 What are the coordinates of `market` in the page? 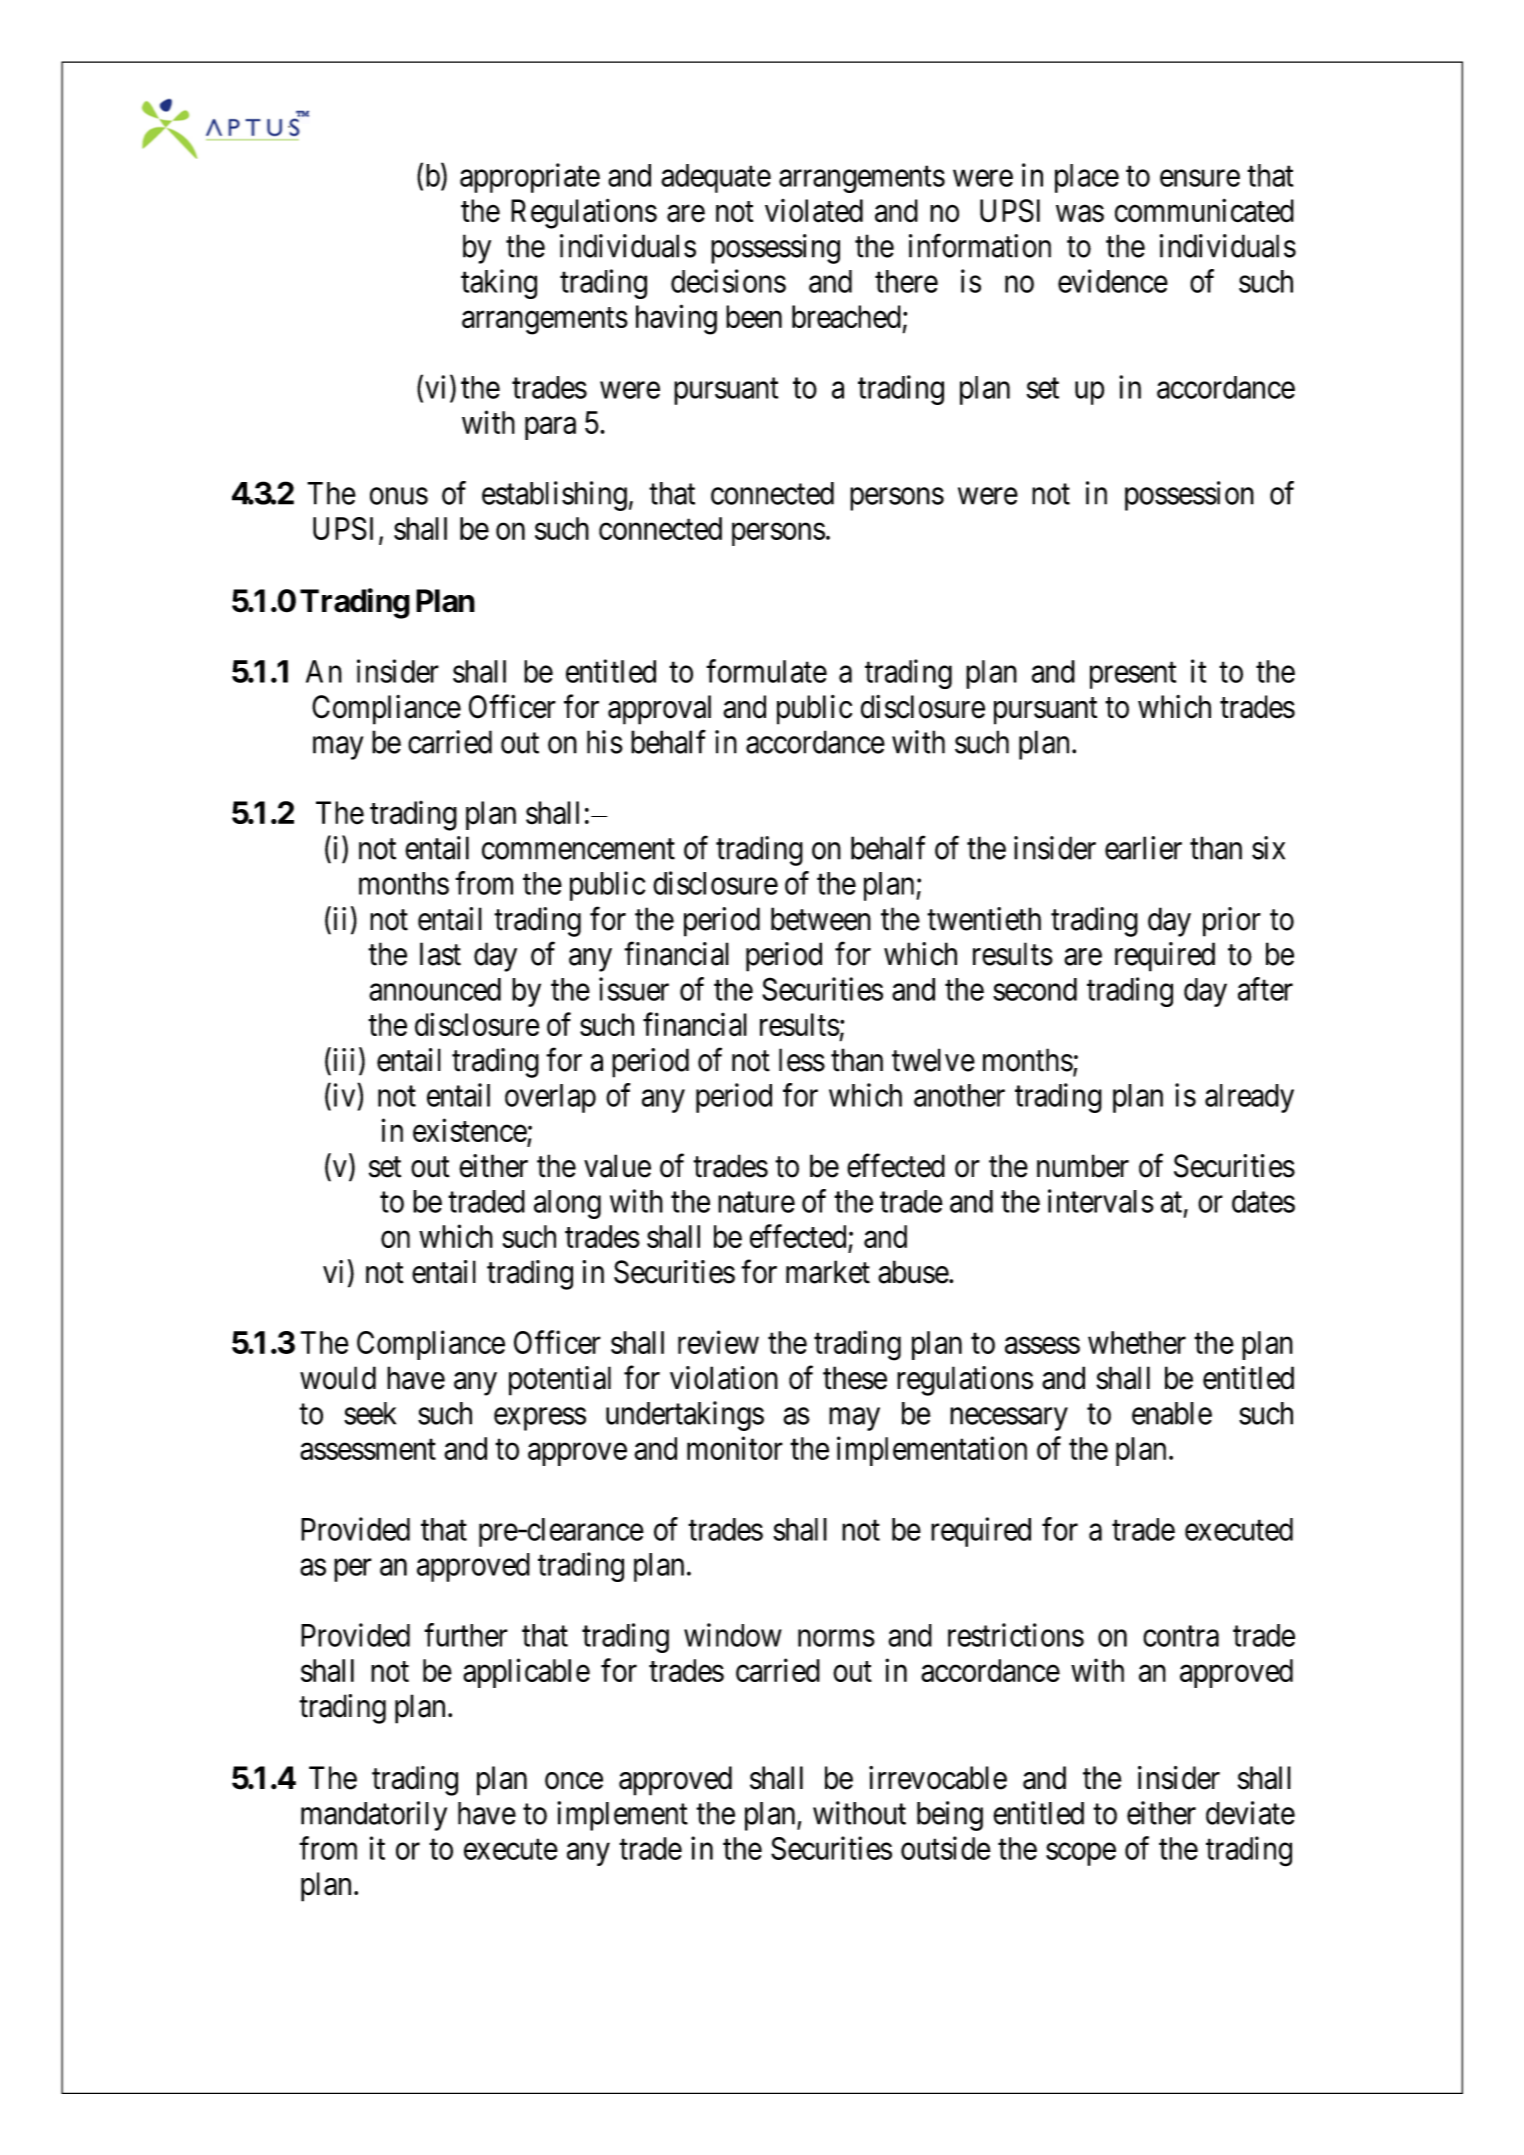 It's located at (828, 1272).
